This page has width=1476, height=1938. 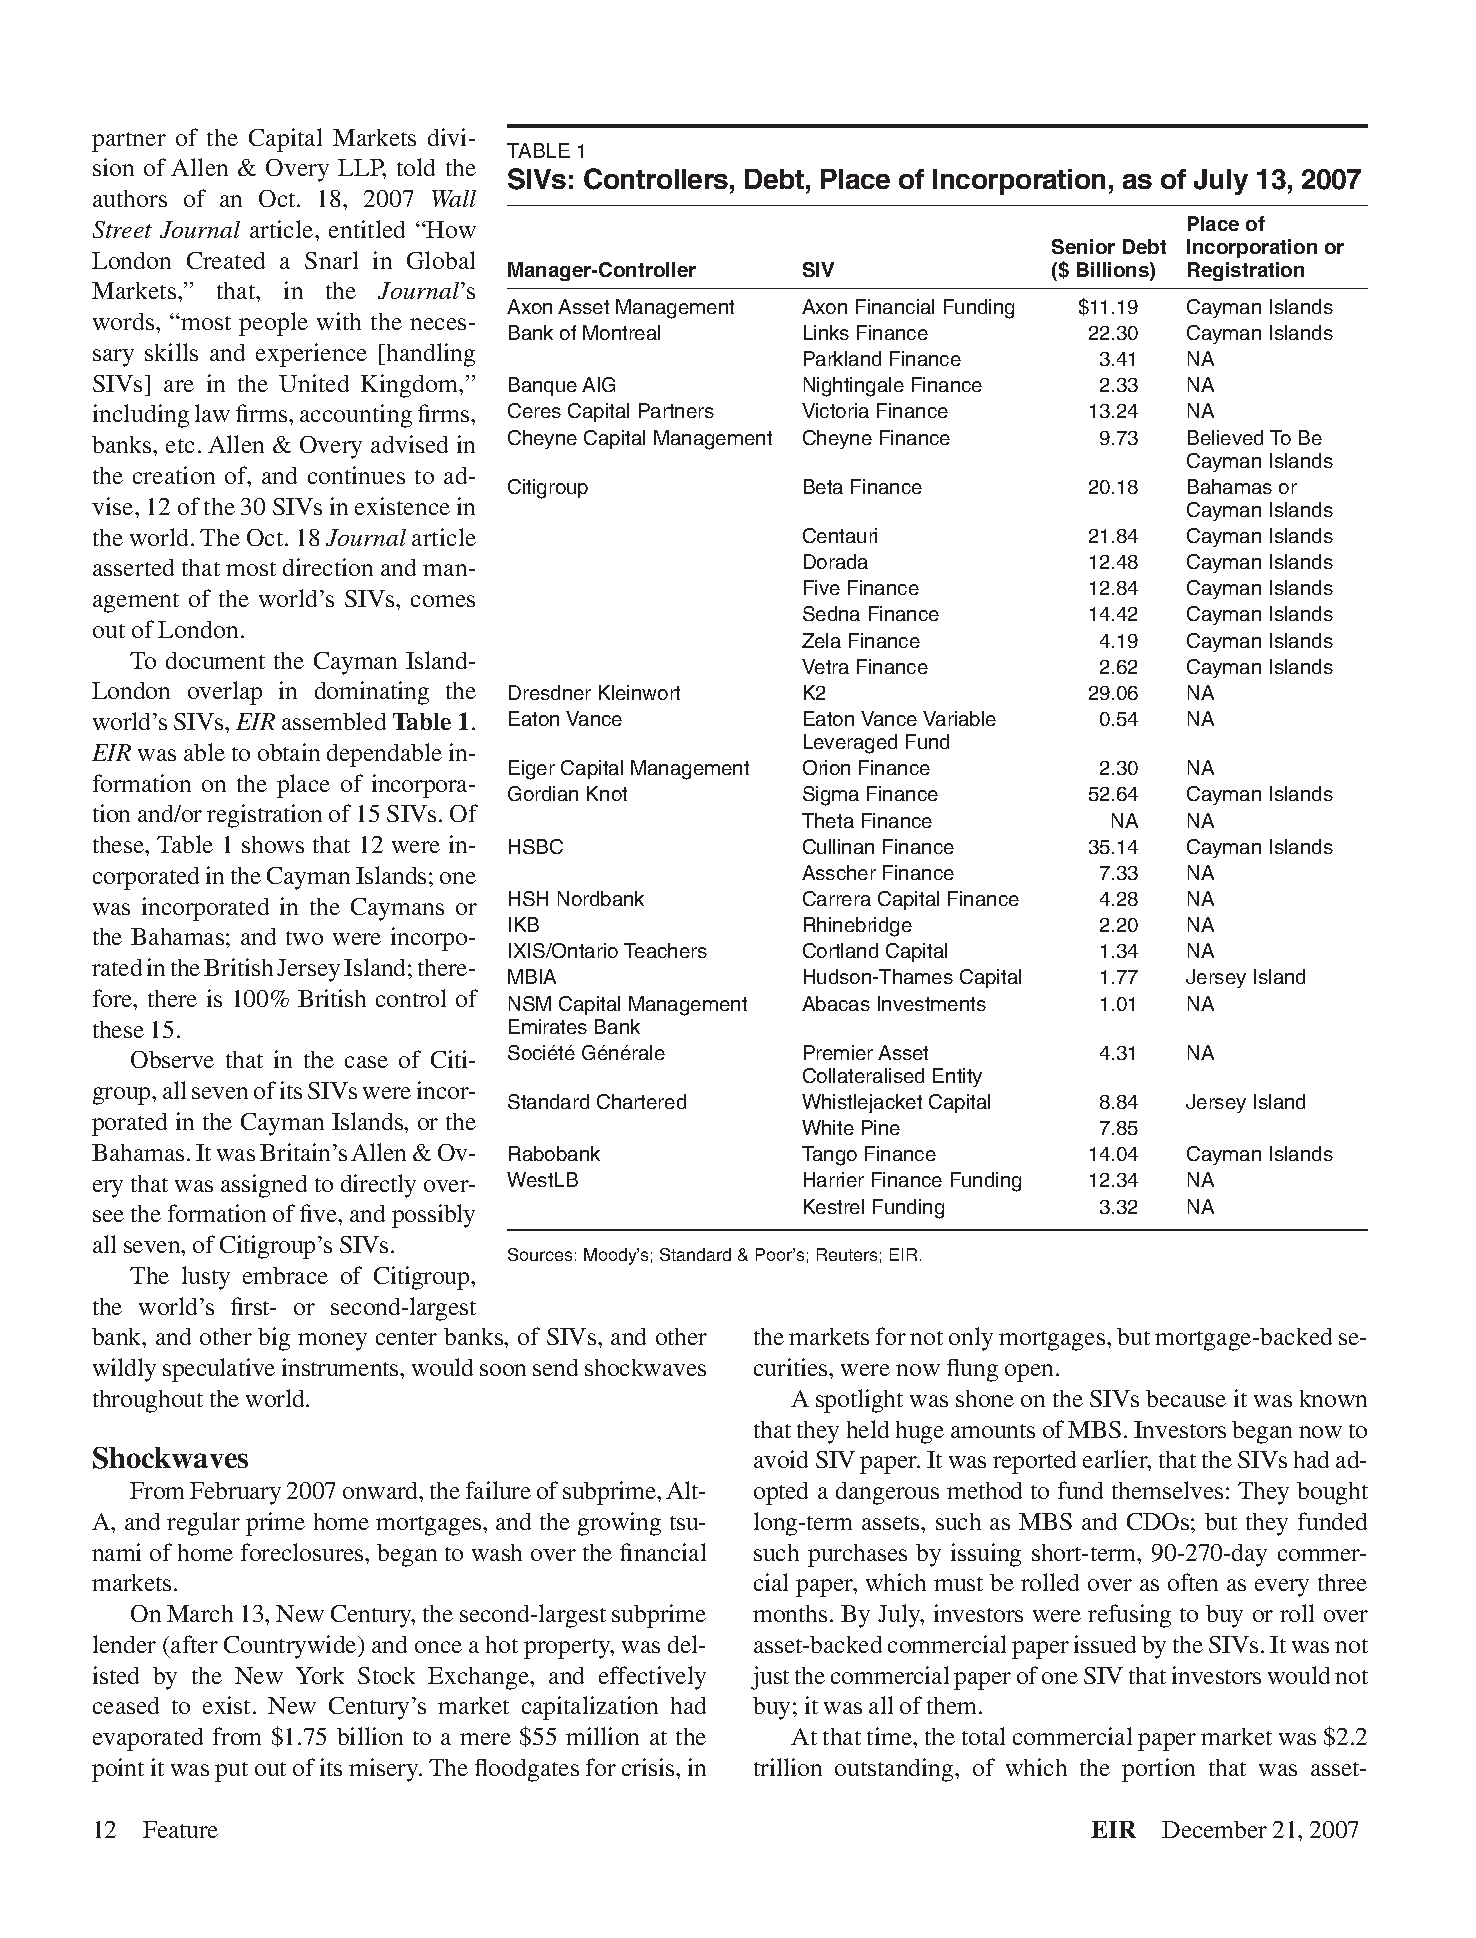 I want to click on Links, so click(x=826, y=332).
